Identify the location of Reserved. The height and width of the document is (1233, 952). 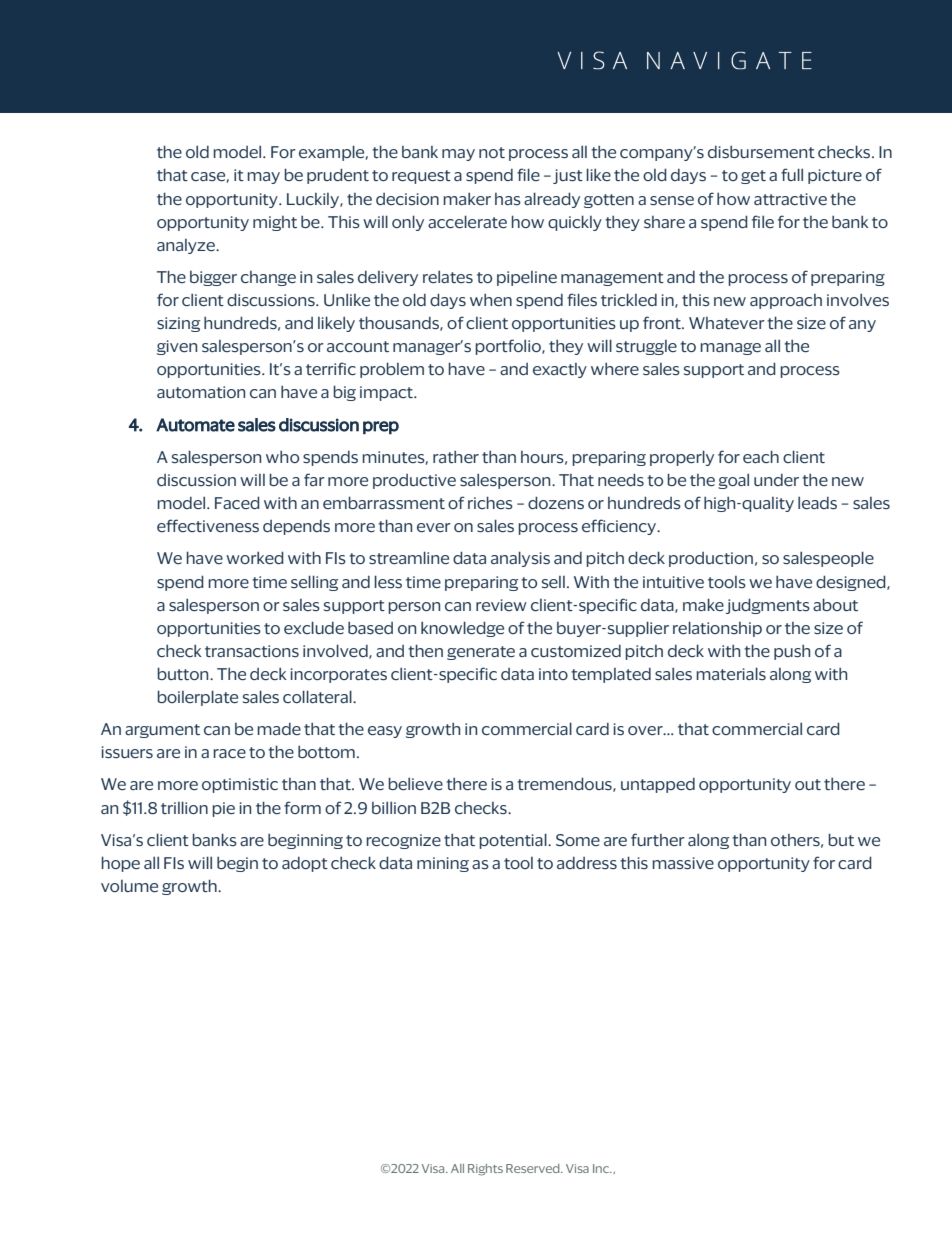
(534, 1168).
